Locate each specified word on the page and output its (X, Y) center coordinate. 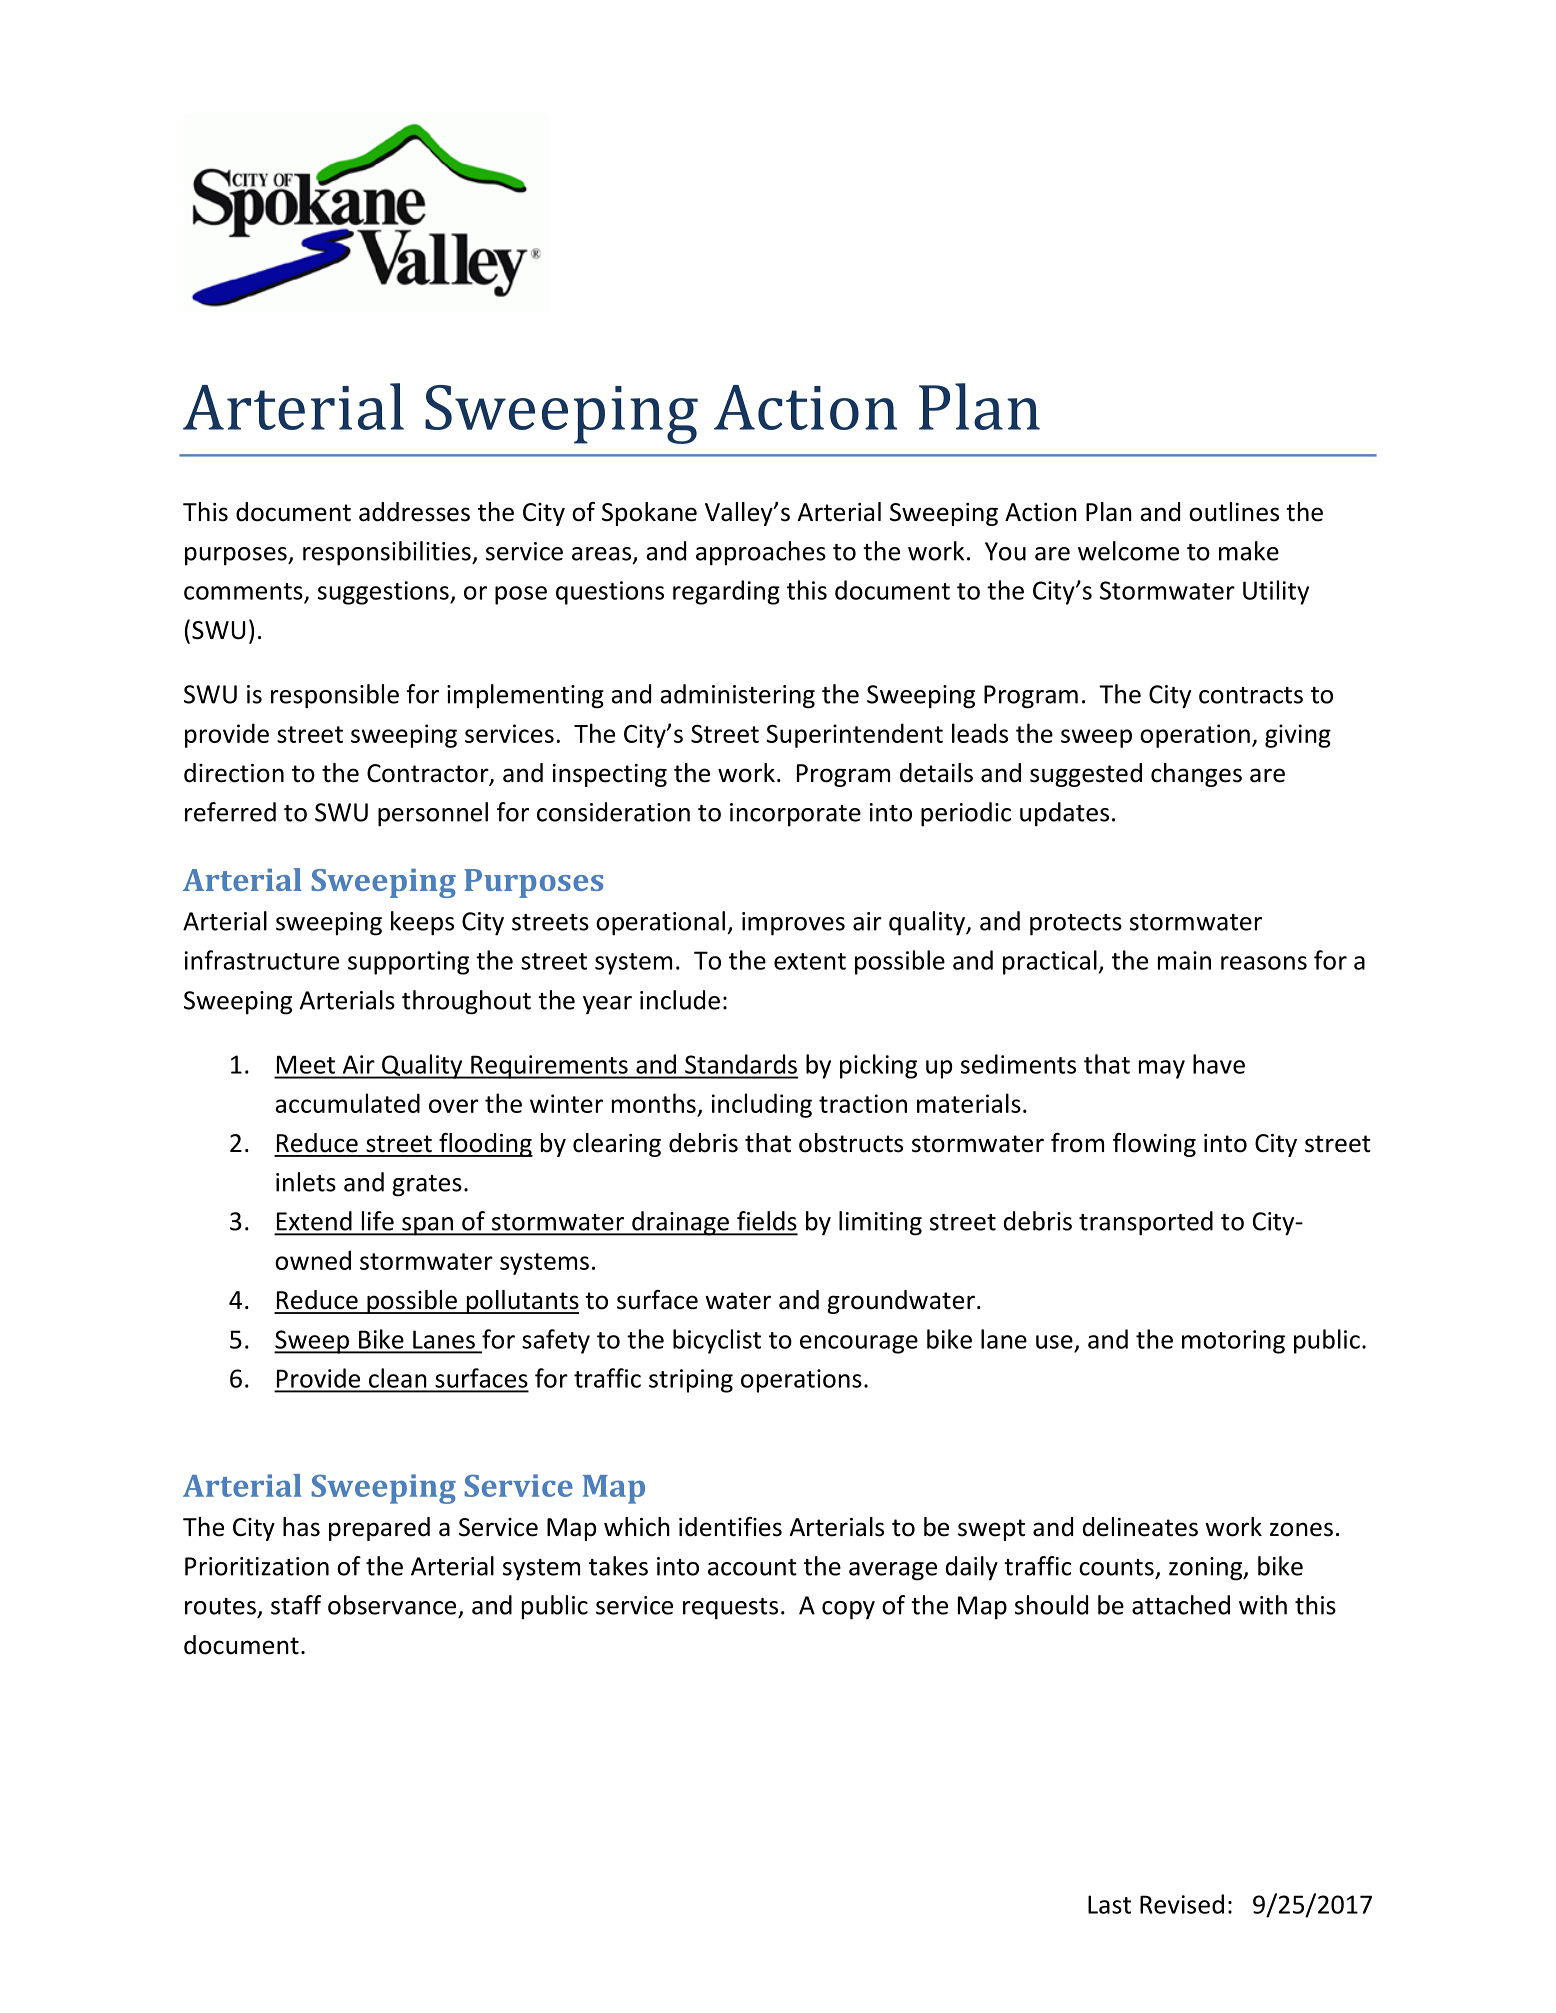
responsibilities (388, 553)
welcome (1128, 551)
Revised (1182, 1904)
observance (392, 1605)
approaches (761, 553)
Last (1109, 1904)
